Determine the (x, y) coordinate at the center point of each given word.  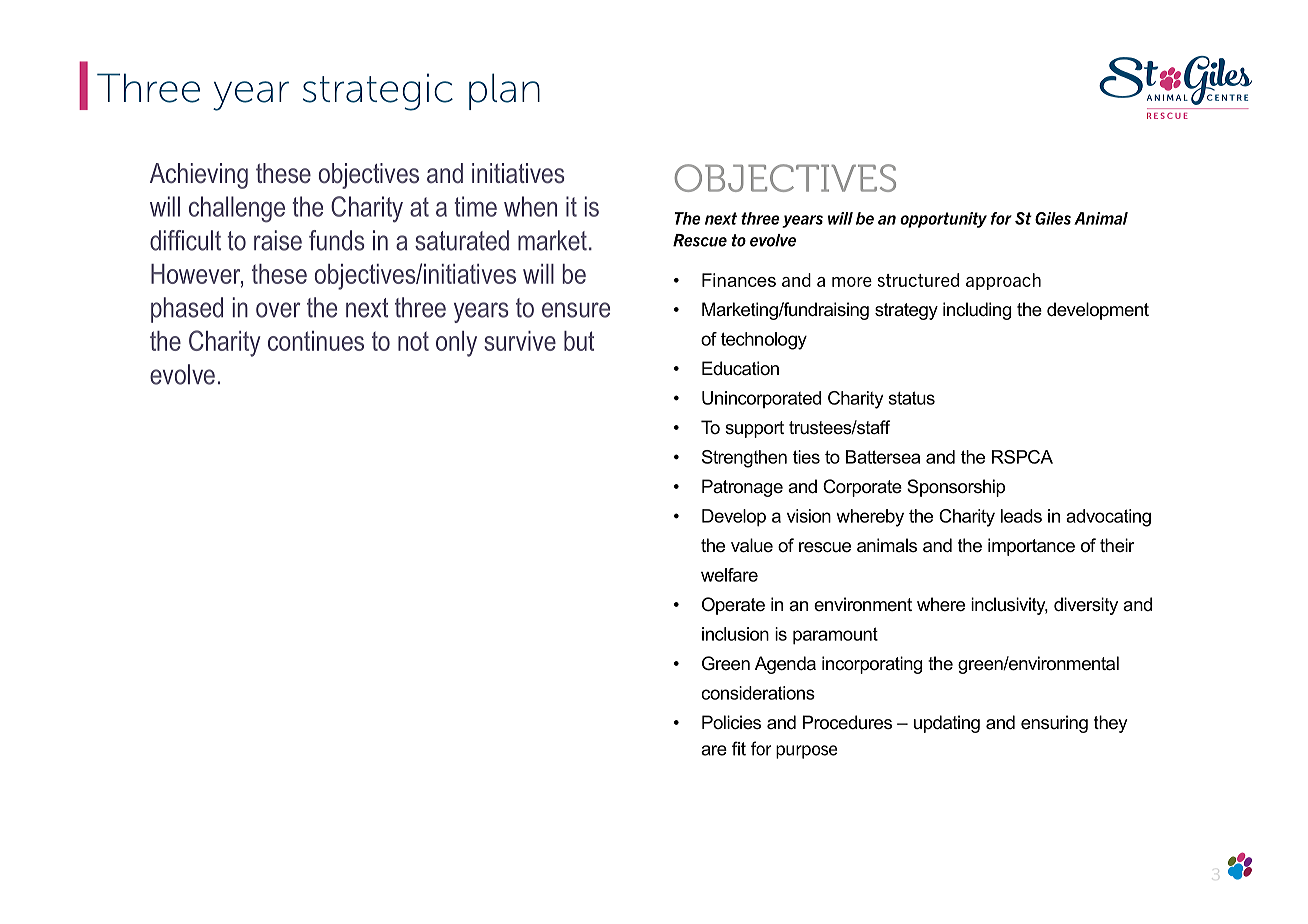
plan (504, 91)
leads (1021, 516)
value (752, 545)
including (977, 311)
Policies (731, 722)
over (278, 310)
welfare (729, 575)
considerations (758, 693)
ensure (576, 310)
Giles (1053, 218)
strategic (378, 92)
